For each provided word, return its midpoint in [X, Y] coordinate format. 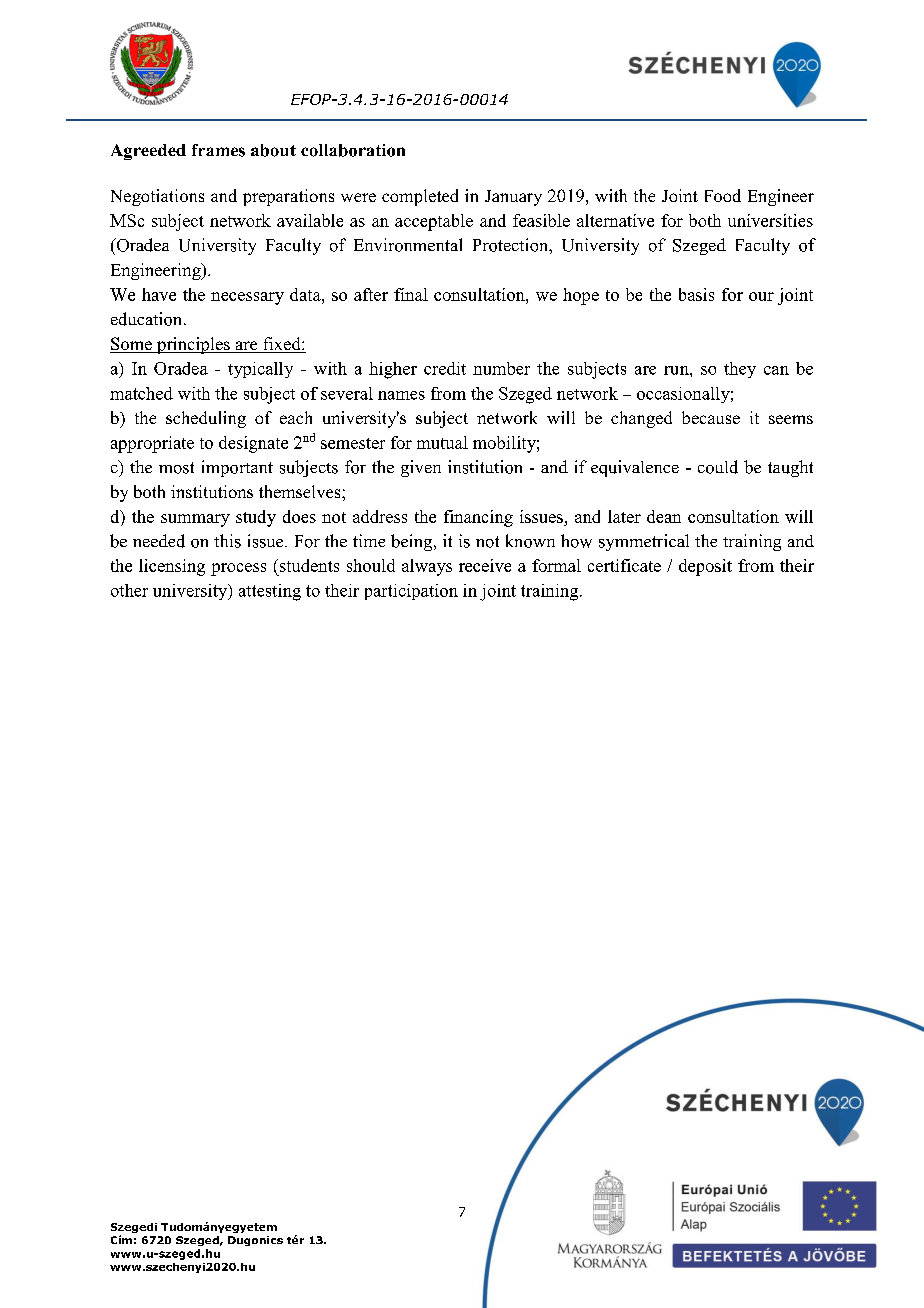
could [718, 467]
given [421, 468]
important [237, 468]
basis [696, 294]
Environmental [408, 245]
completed [420, 197]
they [740, 370]
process [238, 569]
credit [445, 368]
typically [260, 370]
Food [723, 195]
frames [218, 150]
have [159, 294]
